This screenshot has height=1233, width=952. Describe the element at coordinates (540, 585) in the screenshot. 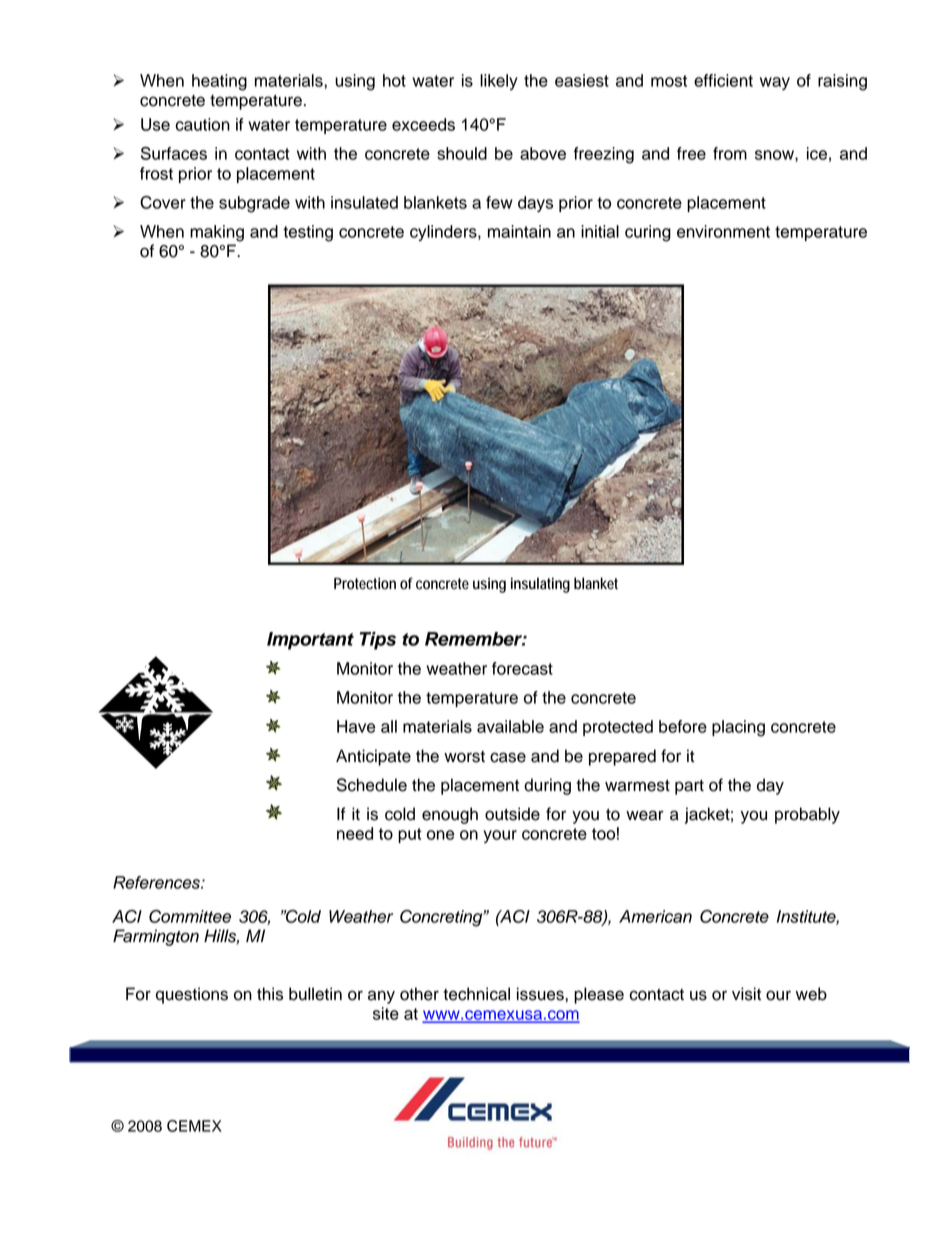

I see `insulating` at that location.
